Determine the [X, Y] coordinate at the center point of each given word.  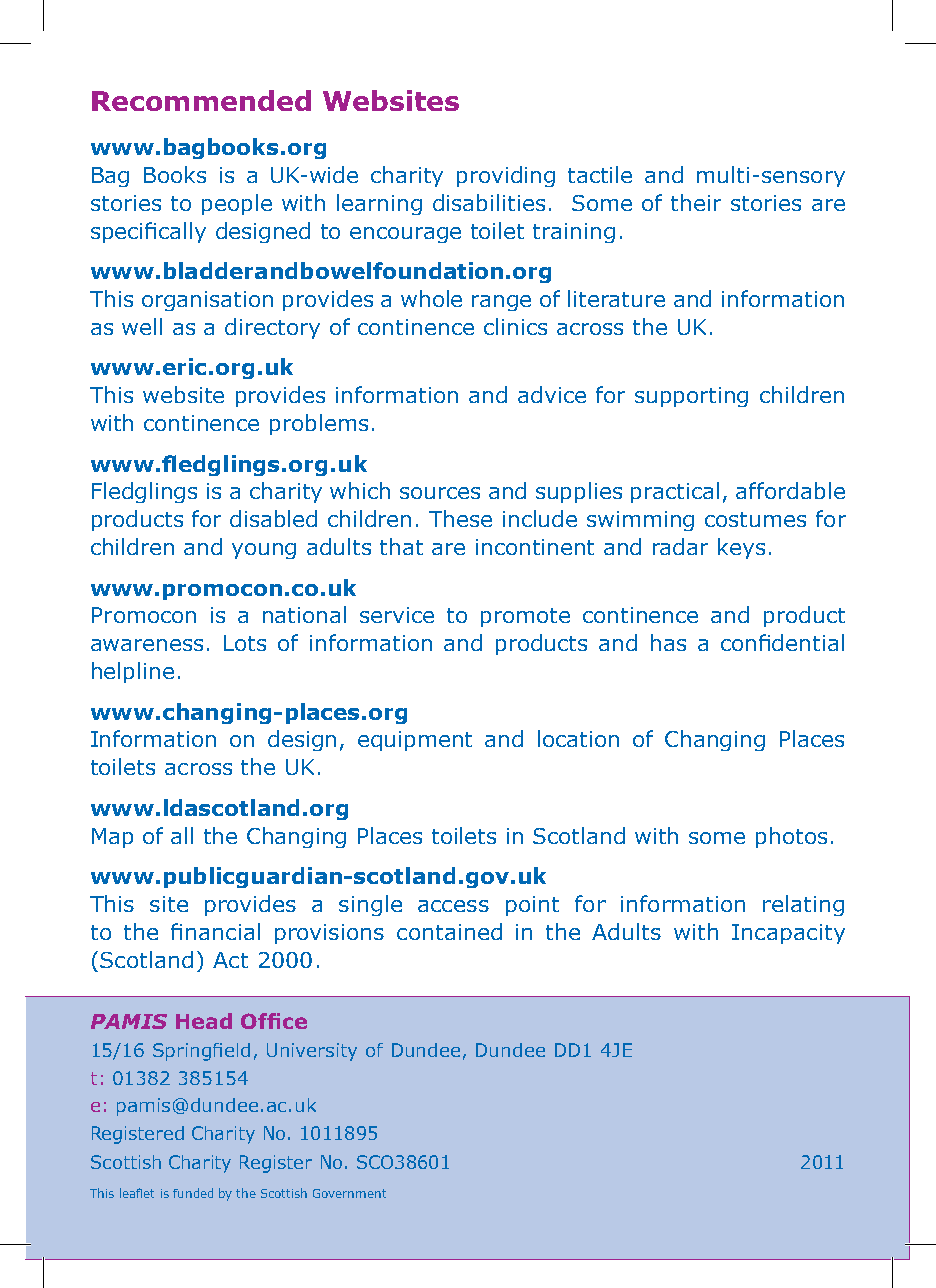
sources [440, 493]
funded [193, 1193]
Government [349, 1193]
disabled [273, 518]
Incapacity [788, 934]
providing [506, 176]
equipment [415, 741]
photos [791, 837]
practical [675, 492]
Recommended [201, 100]
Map [112, 838]
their [696, 202]
